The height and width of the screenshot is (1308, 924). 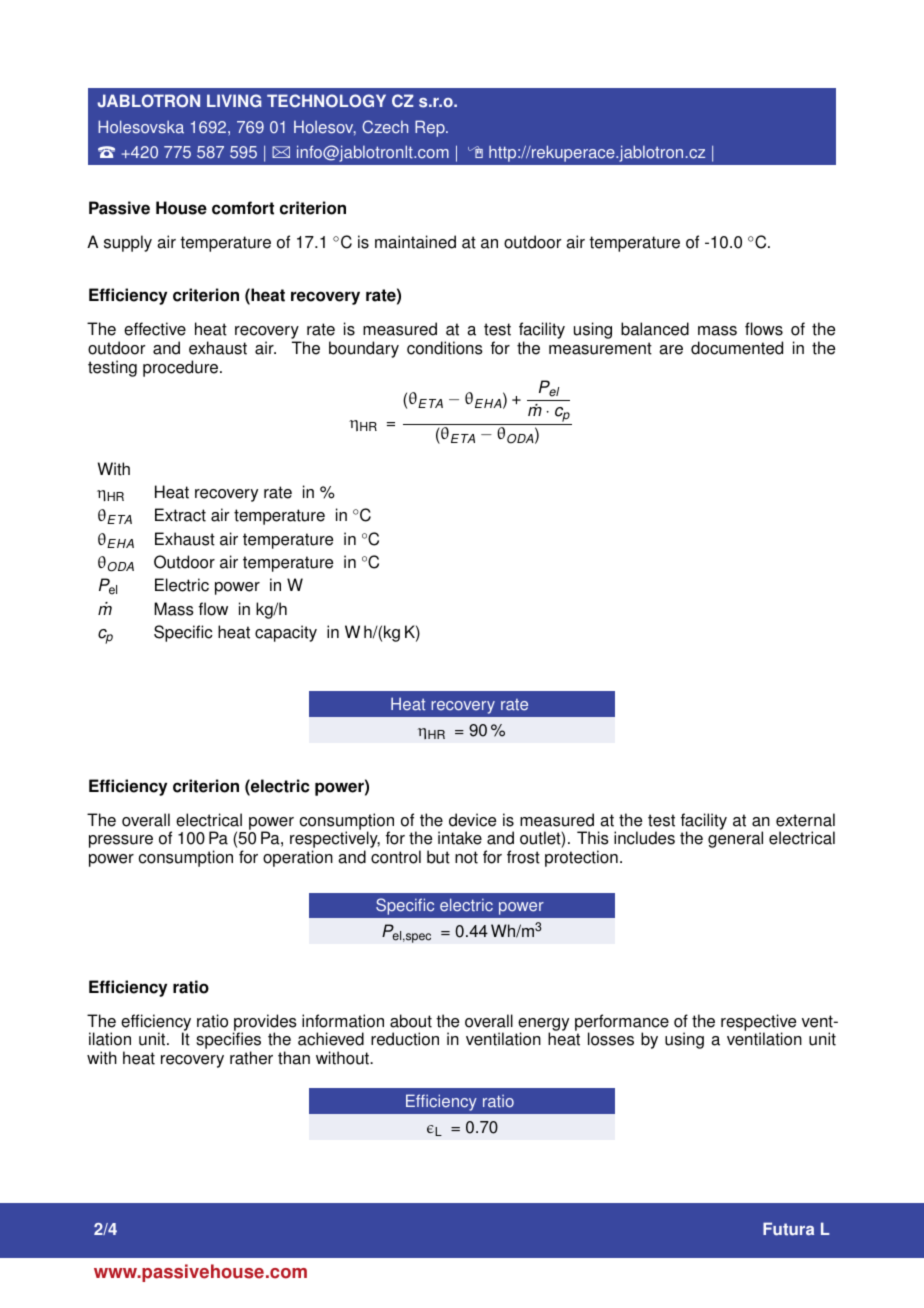 I want to click on capacity, so click(x=286, y=633).
